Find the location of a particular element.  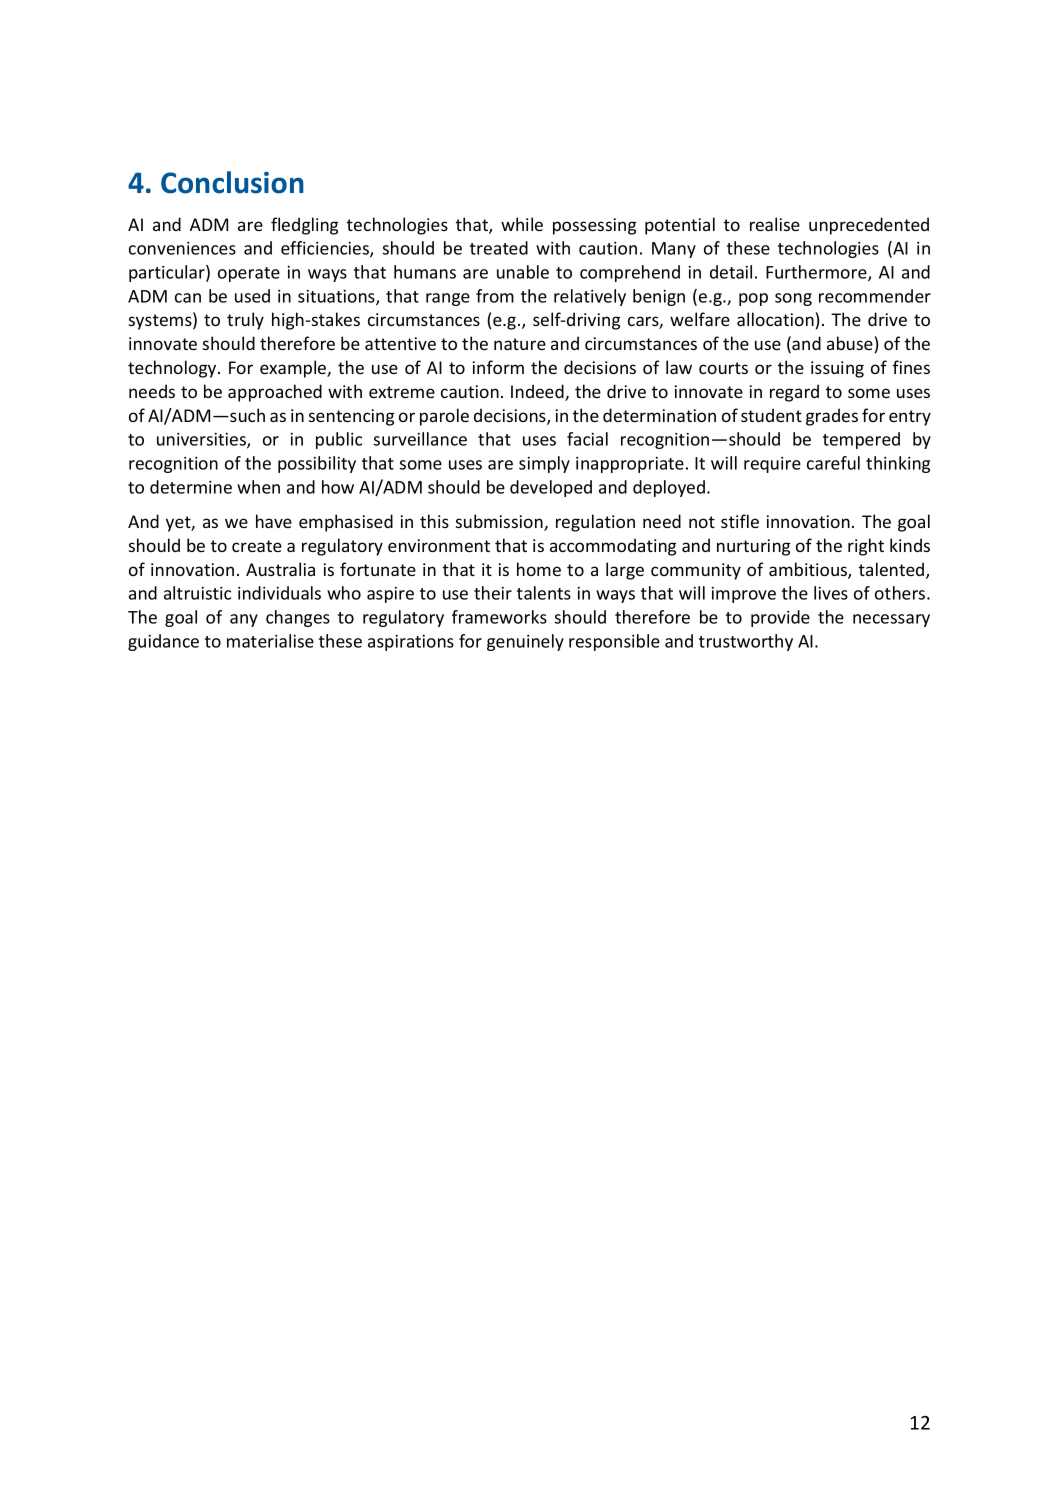

grades is located at coordinates (832, 417).
